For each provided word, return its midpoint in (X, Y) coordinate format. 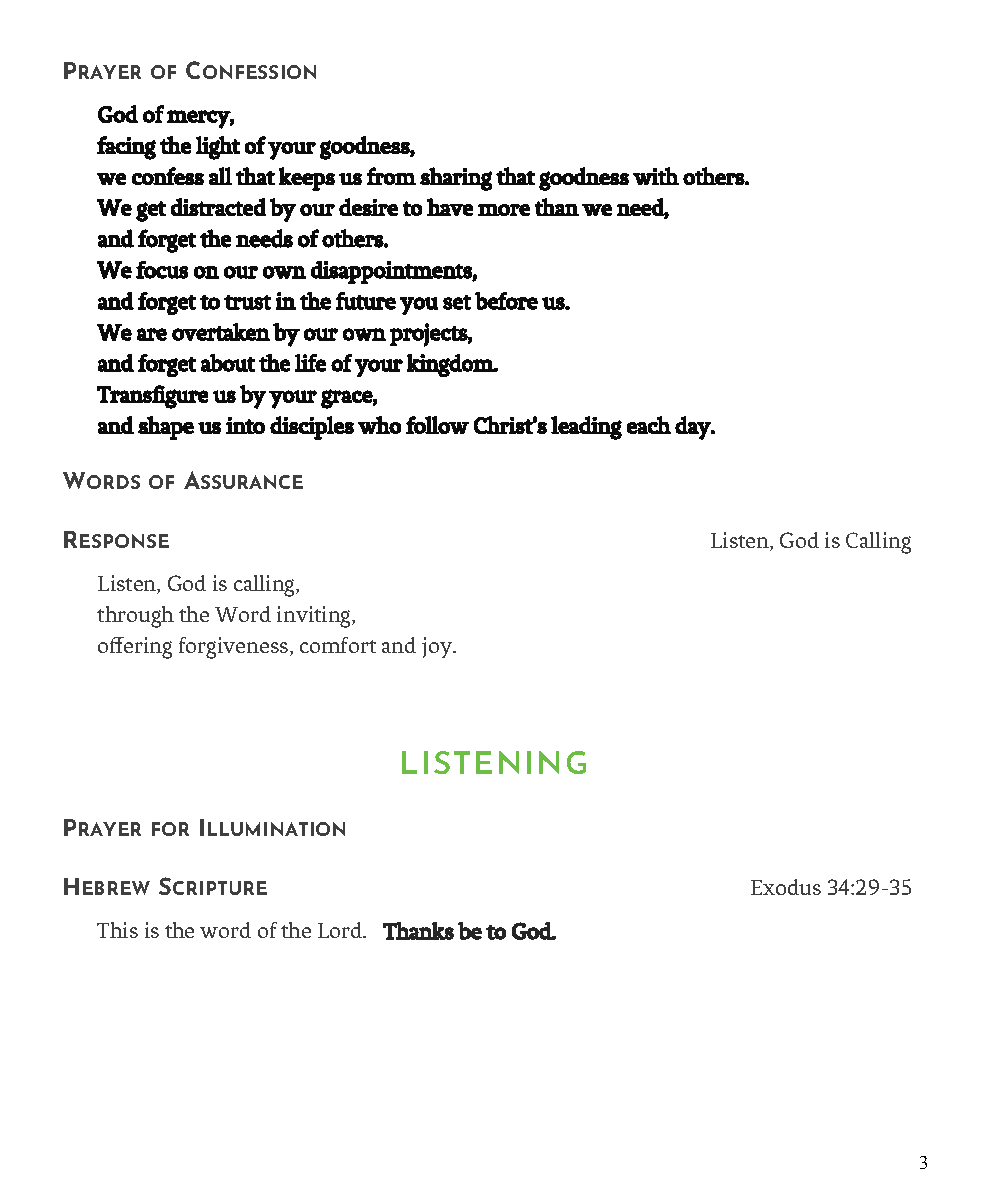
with (656, 176)
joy (438, 647)
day (694, 428)
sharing (456, 179)
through (135, 617)
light (218, 148)
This (117, 930)
